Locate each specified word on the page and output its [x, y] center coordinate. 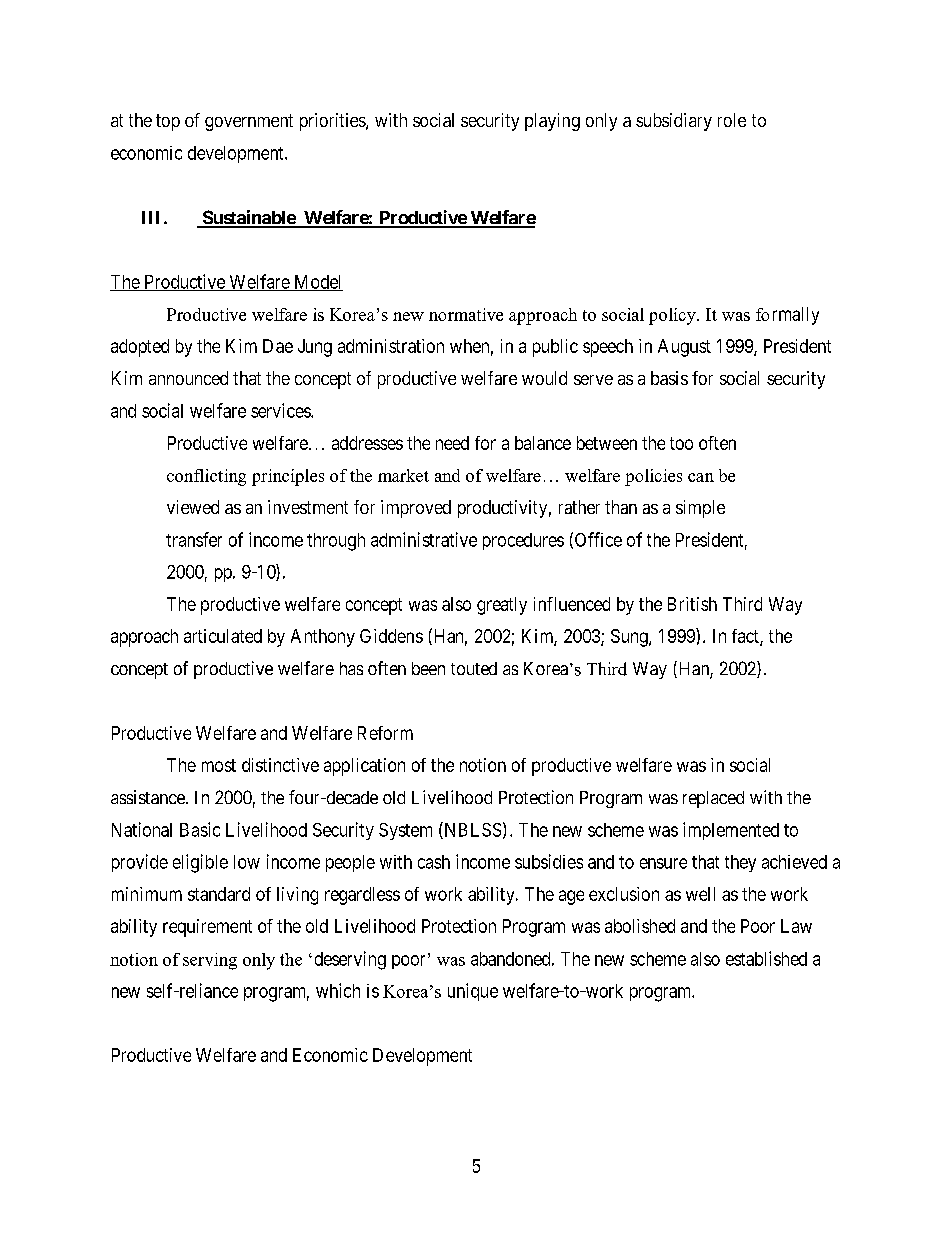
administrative [424, 539]
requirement [207, 928]
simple [700, 509]
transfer [194, 539]
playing [552, 122]
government [249, 122]
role [732, 120]
